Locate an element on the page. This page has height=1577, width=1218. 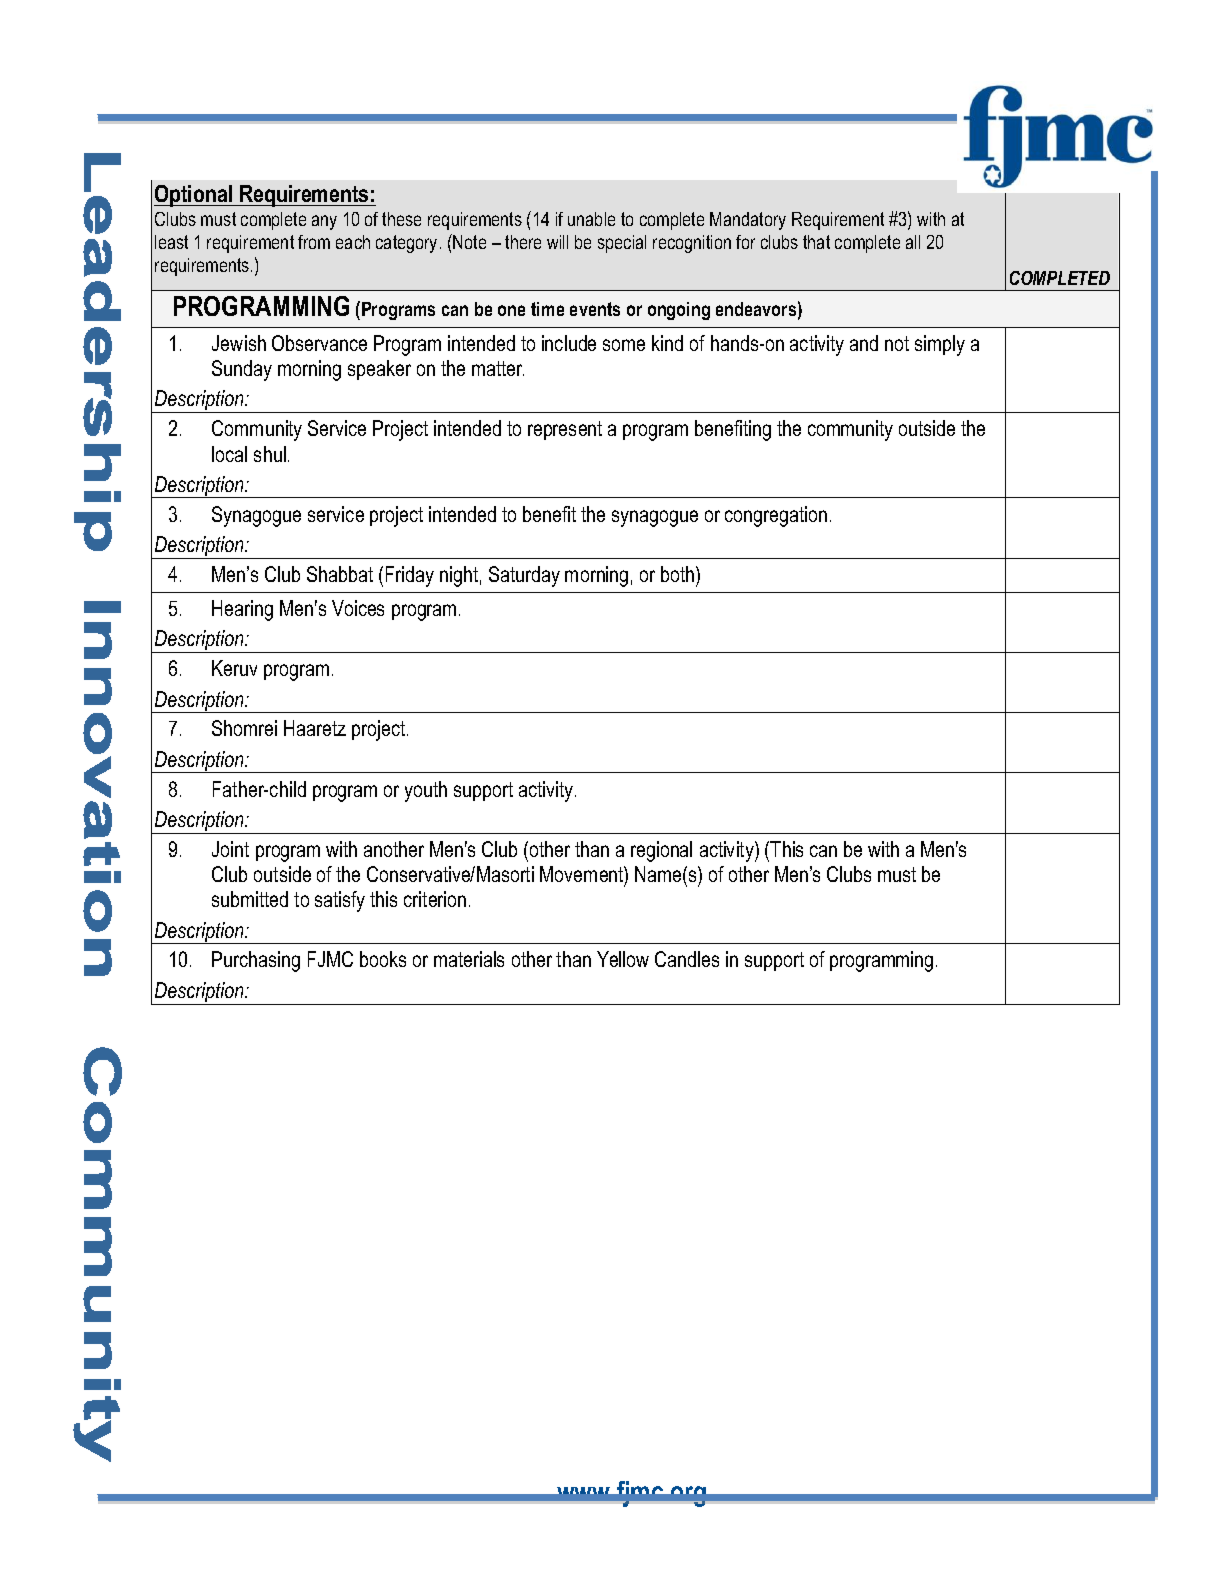
Sunday is located at coordinates (242, 370).
